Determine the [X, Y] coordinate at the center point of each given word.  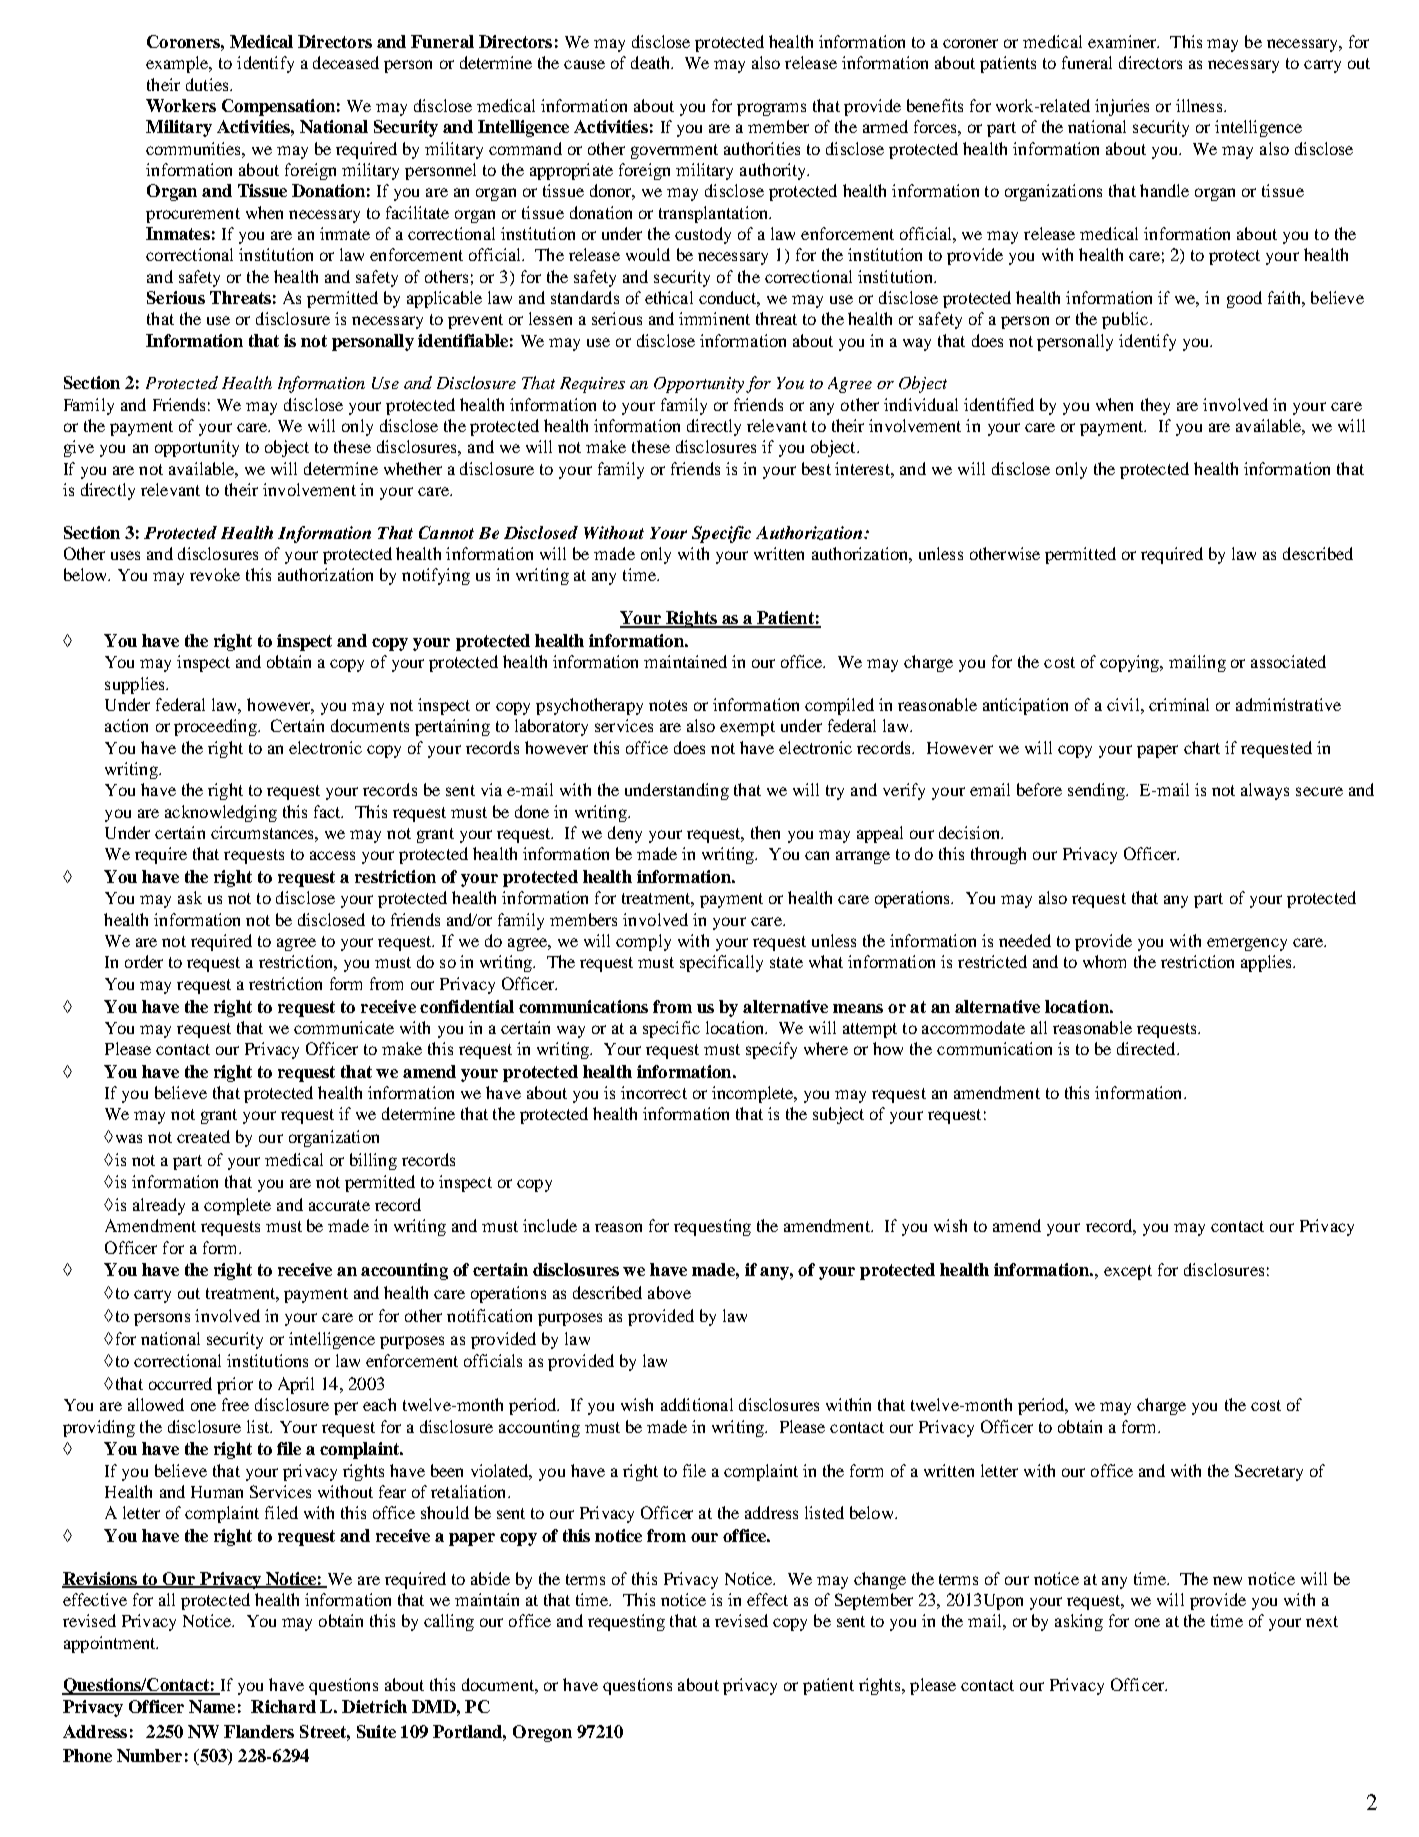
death [652, 62]
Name [212, 1706]
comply [643, 942]
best [816, 468]
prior [235, 1385]
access [332, 855]
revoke [215, 574]
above [669, 1292]
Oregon [542, 1733]
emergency [1247, 944]
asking [1079, 1622]
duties [208, 84]
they [1155, 406]
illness [1200, 105]
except [1128, 1272]
